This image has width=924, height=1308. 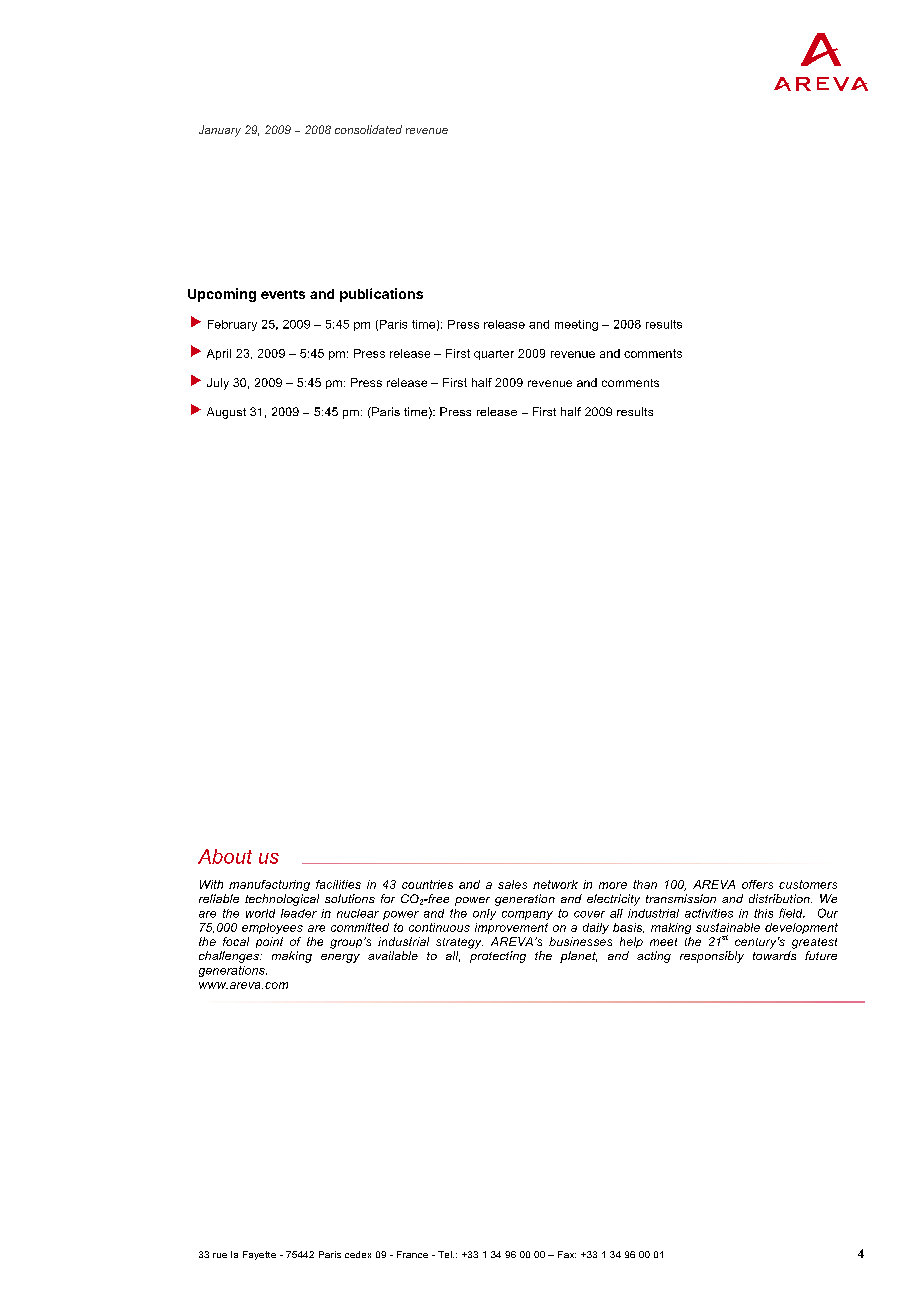 I want to click on quarter, so click(x=494, y=355).
